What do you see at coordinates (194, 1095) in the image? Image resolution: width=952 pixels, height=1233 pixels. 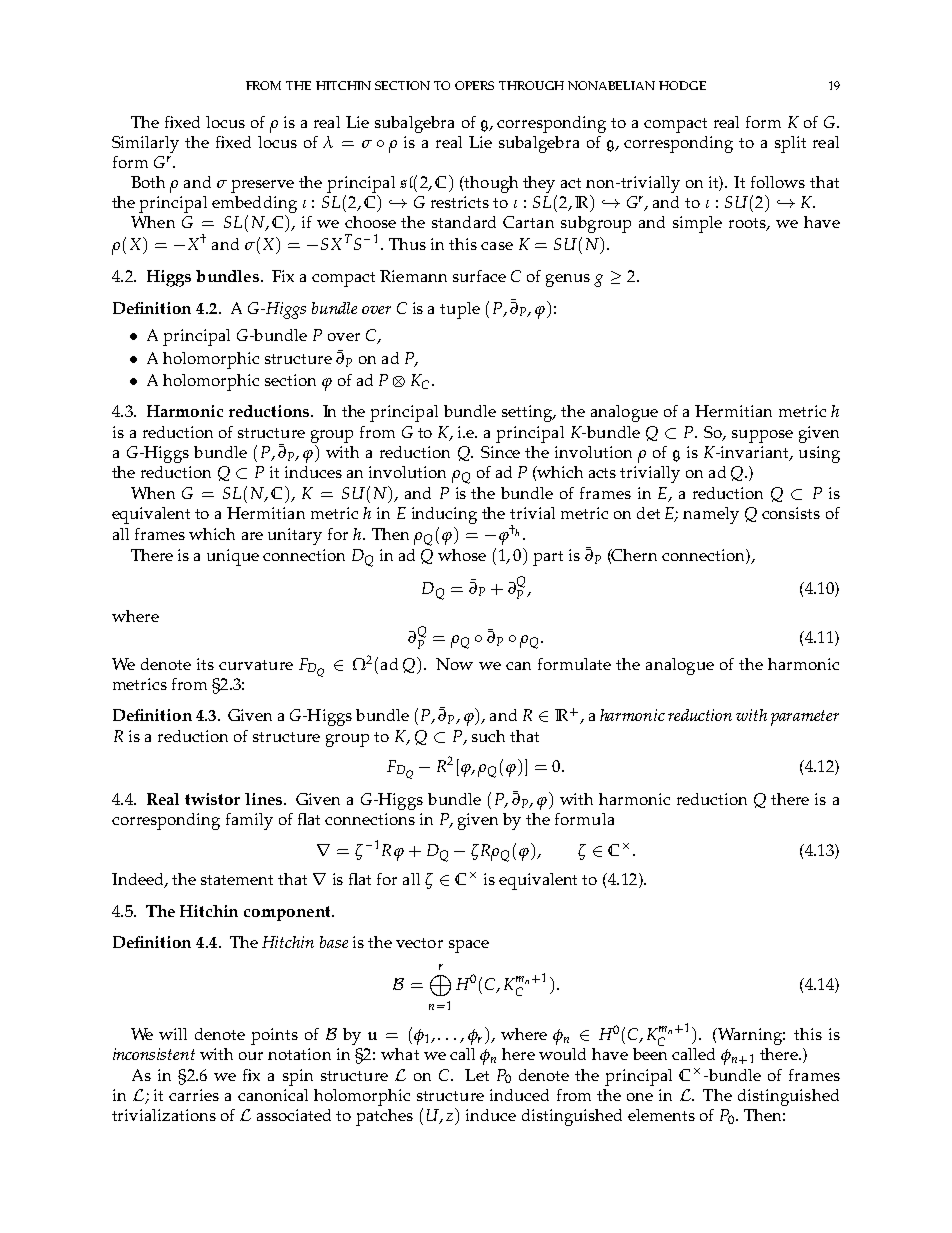 I see `carries` at bounding box center [194, 1095].
